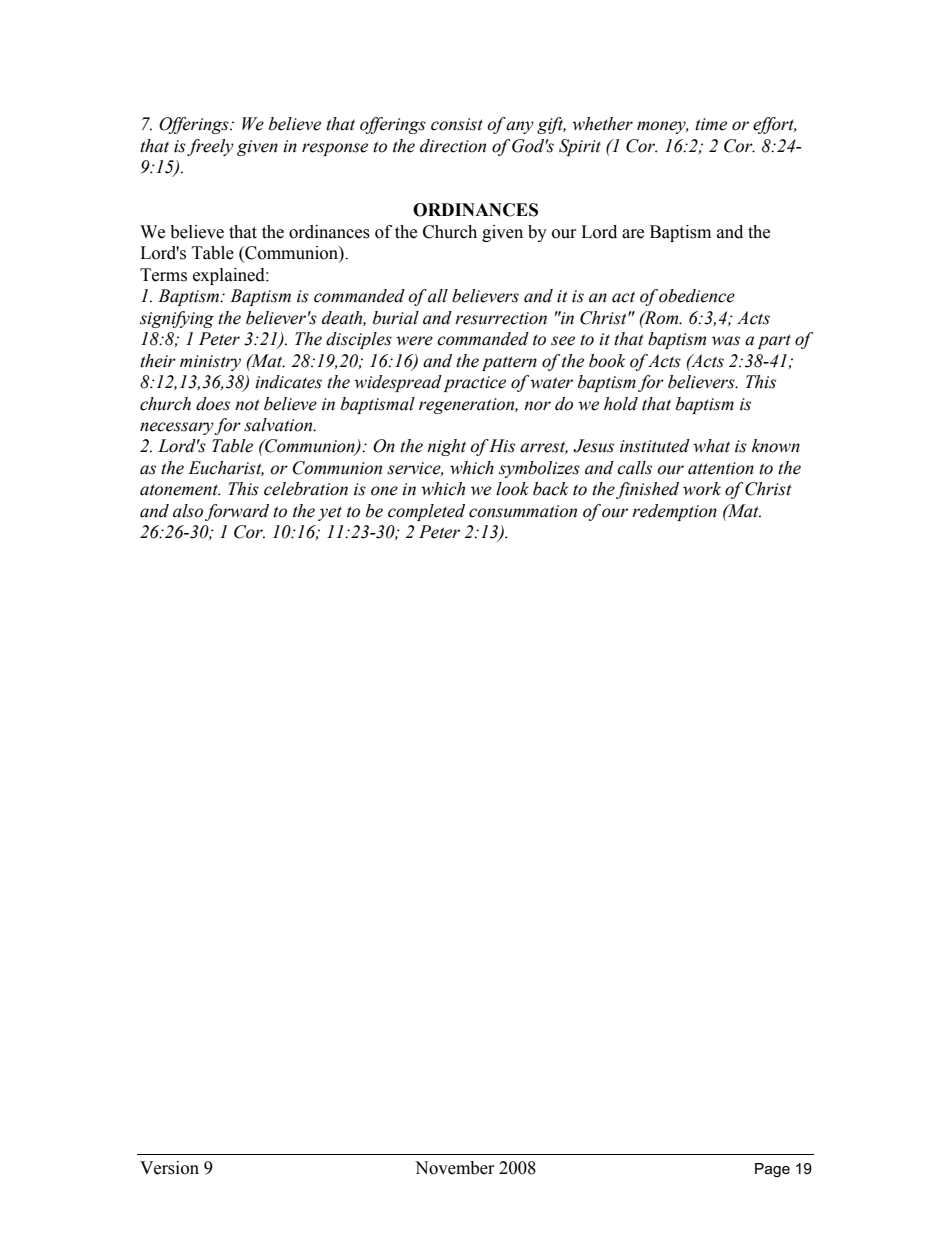 This screenshot has width=952, height=1233. What do you see at coordinates (711, 124) in the screenshot?
I see `time` at bounding box center [711, 124].
